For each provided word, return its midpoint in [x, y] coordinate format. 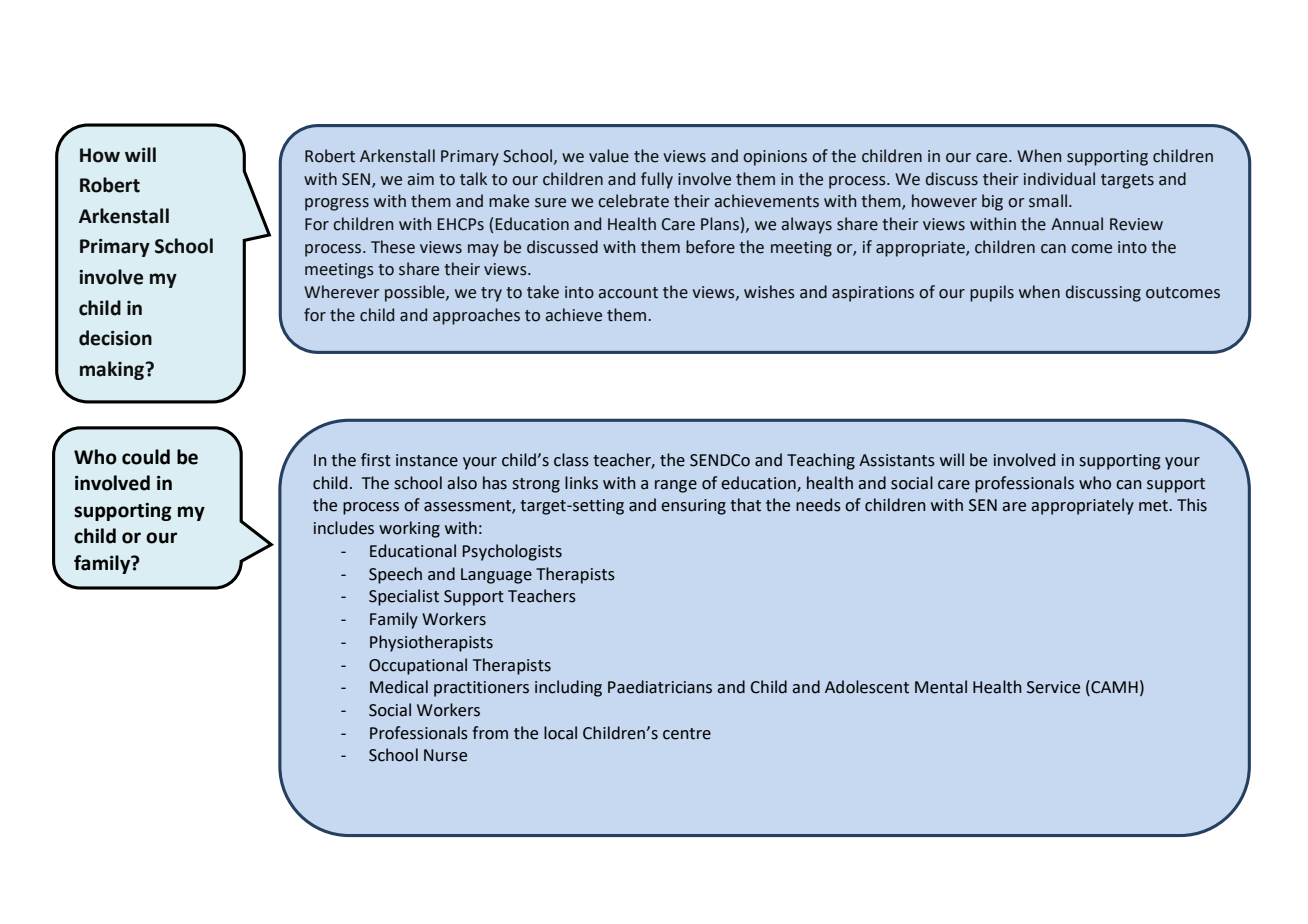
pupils [992, 293]
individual [1059, 179]
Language [496, 576]
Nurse [445, 755]
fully [657, 180]
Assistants [897, 460]
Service [1053, 687]
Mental [941, 687]
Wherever [341, 292]
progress [337, 204]
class [571, 460]
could [146, 457]
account [628, 293]
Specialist [404, 597]
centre [687, 734]
